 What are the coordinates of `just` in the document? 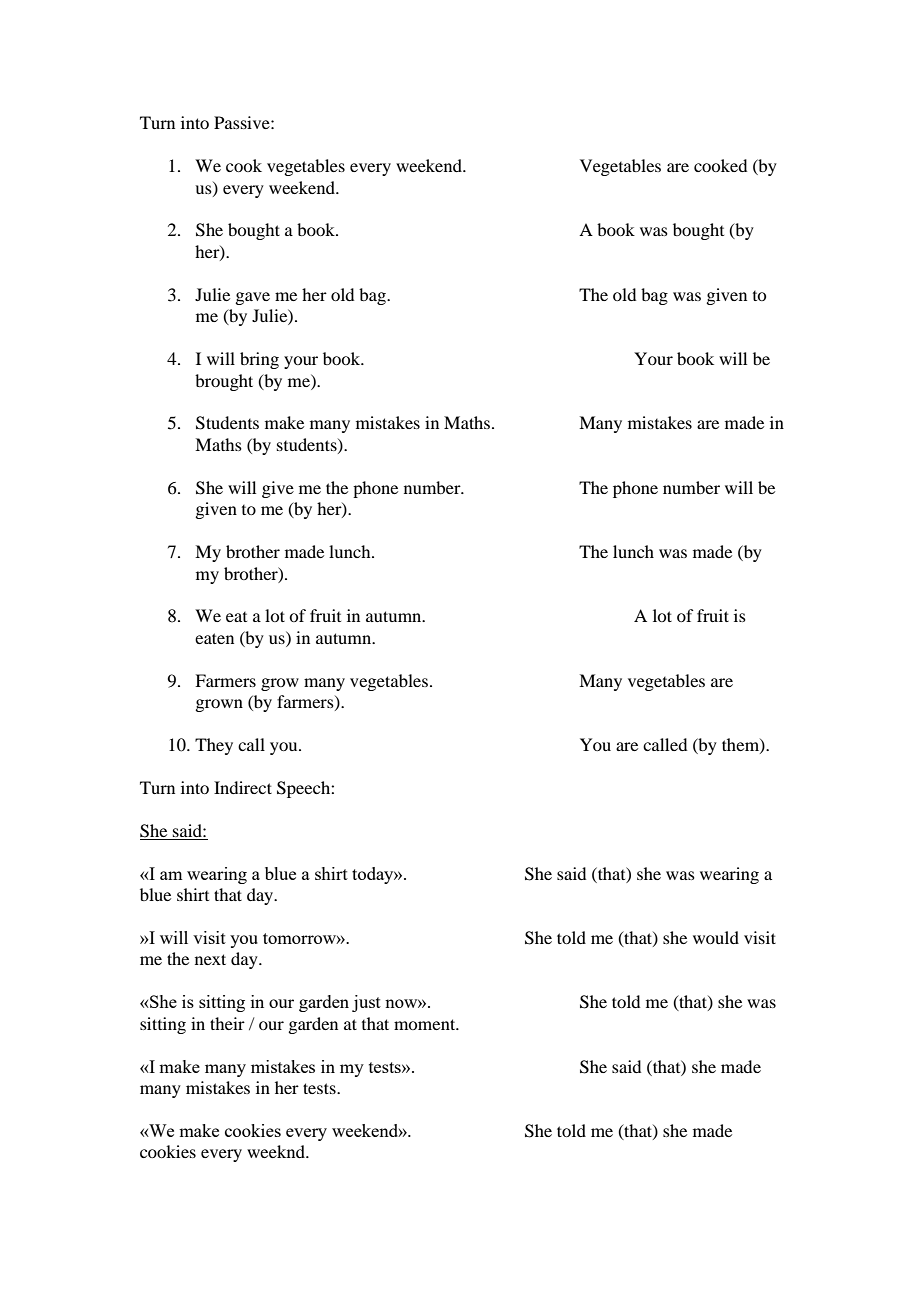 It's located at (366, 1003).
